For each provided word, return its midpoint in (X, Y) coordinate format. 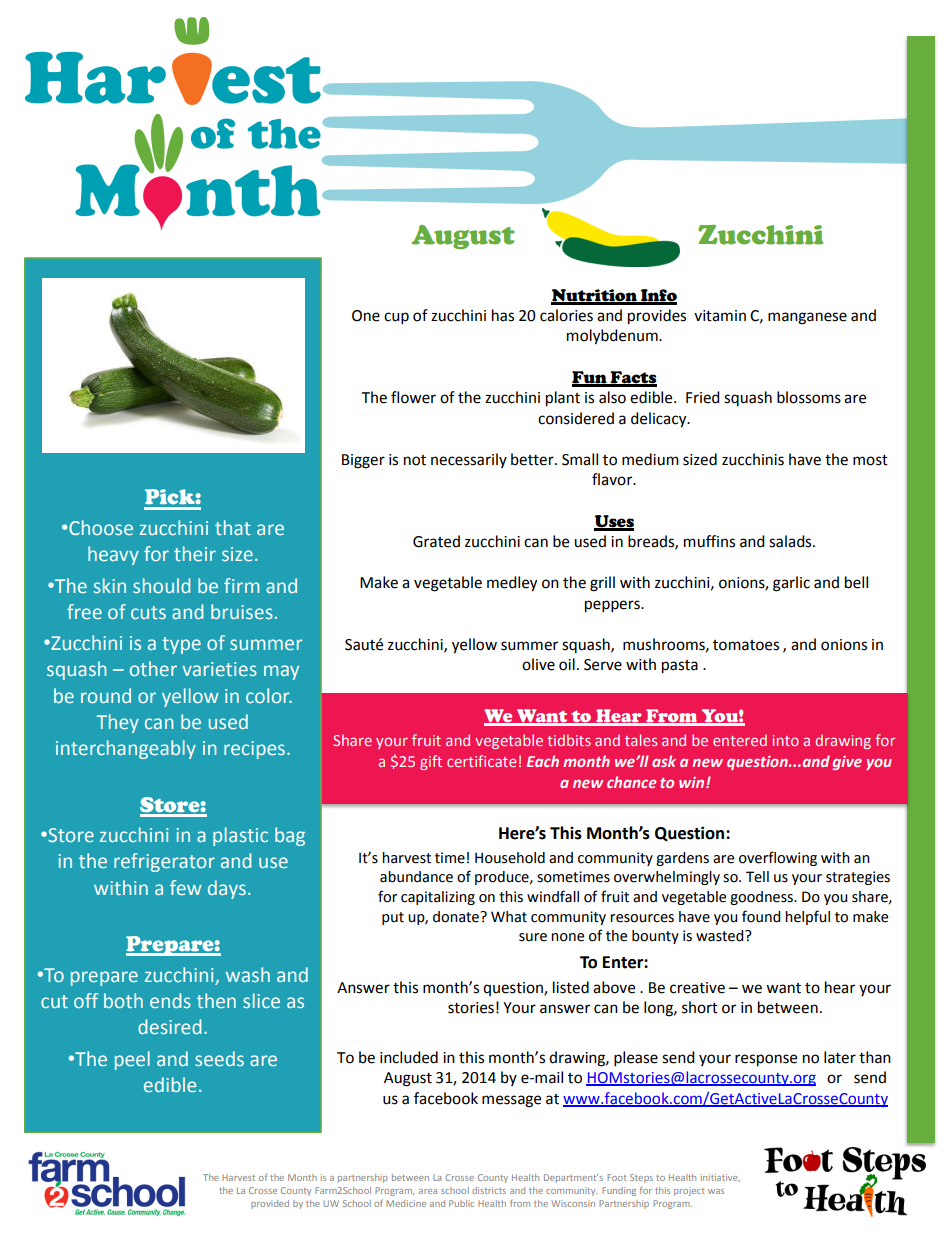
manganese (807, 318)
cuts (148, 612)
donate (457, 917)
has (503, 315)
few (186, 887)
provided (270, 1204)
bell (856, 582)
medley (512, 584)
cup (396, 318)
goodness (762, 898)
